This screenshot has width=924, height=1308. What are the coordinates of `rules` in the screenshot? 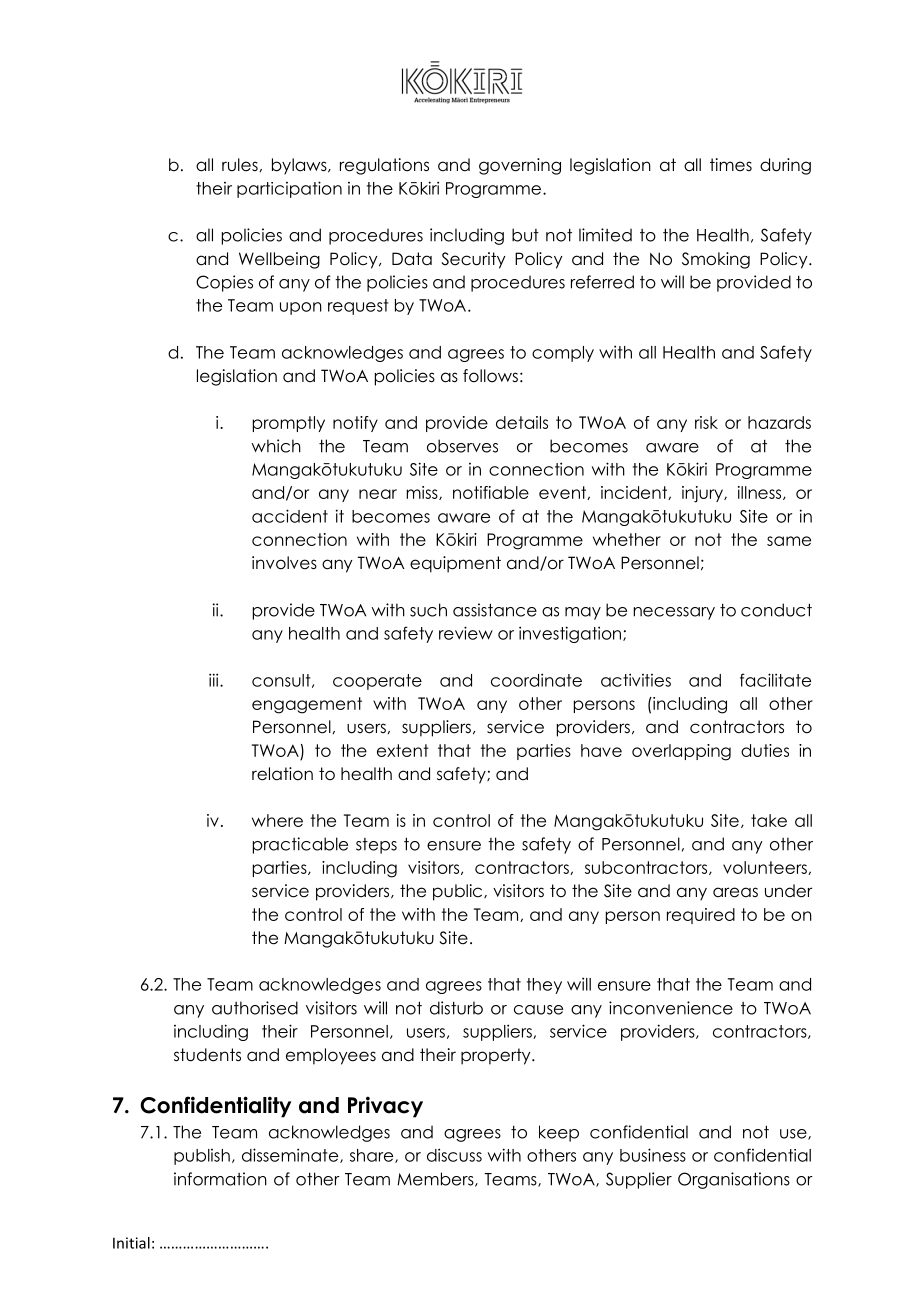 It's located at (241, 165).
